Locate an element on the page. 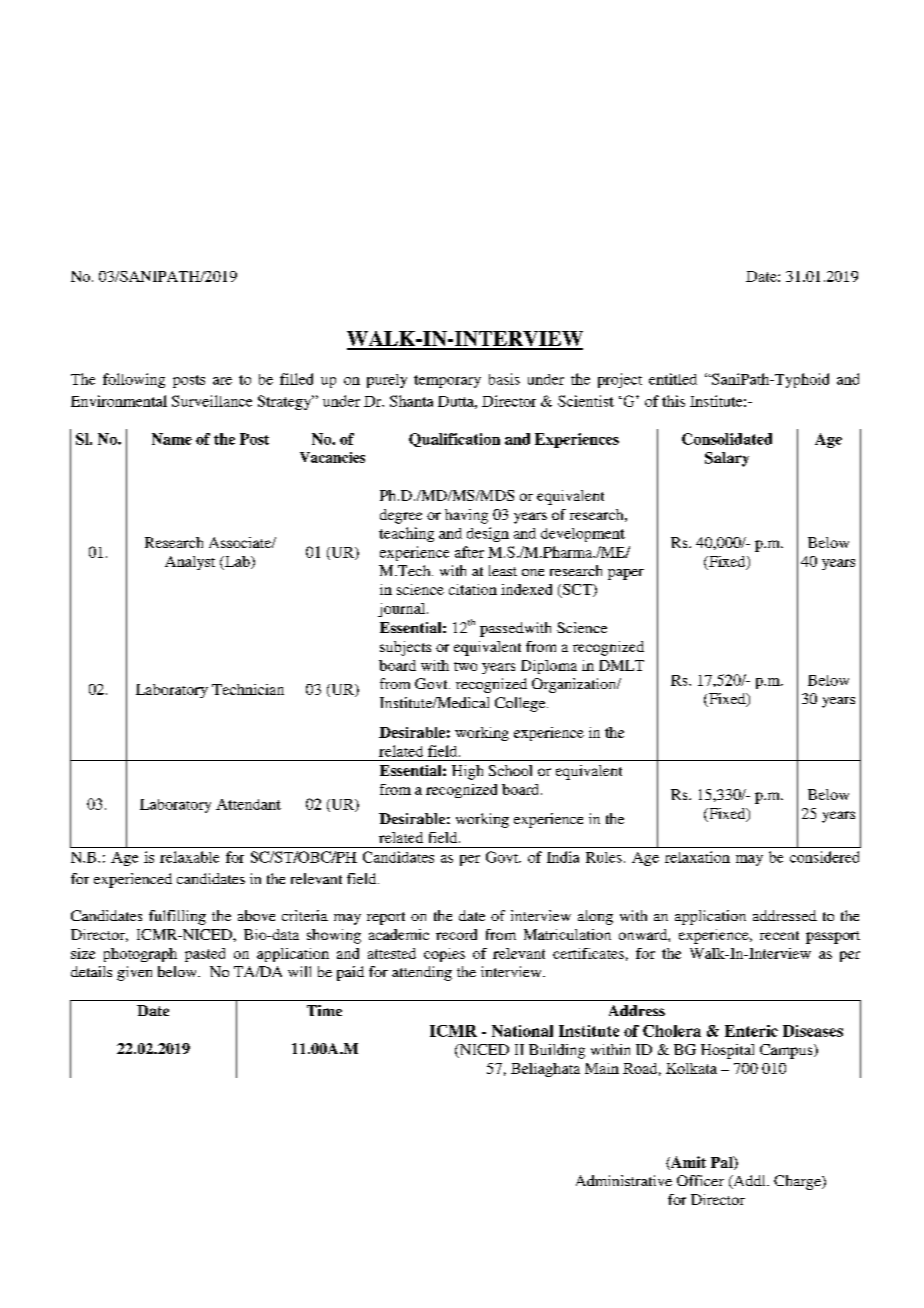 The image size is (924, 1308). temporary is located at coordinates (447, 381).
